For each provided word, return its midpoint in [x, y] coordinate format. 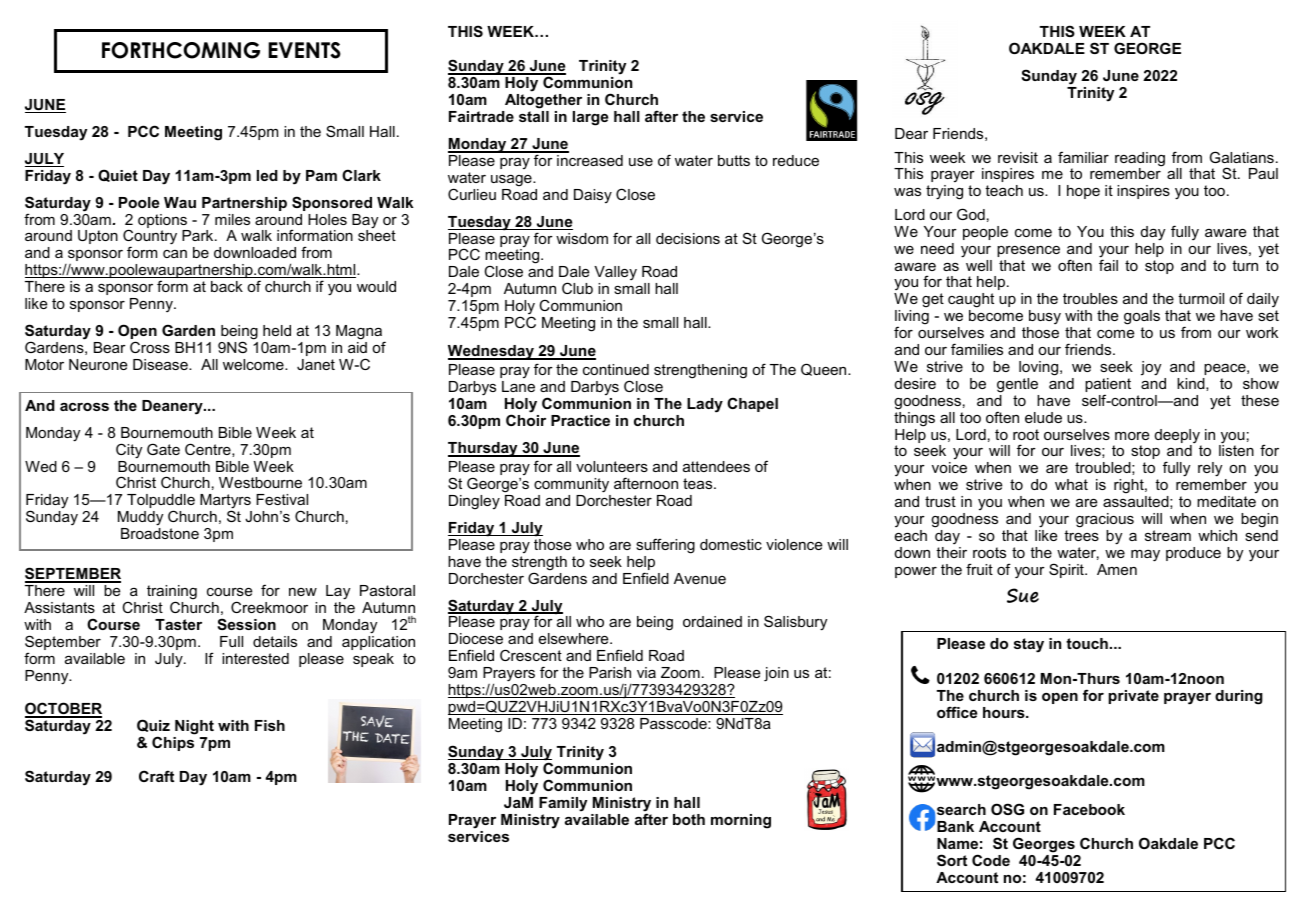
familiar [1083, 157]
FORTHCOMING [181, 50]
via [646, 672]
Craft [156, 776]
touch [1087, 643]
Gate [163, 449]
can [175, 254]
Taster [178, 624]
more [1132, 436]
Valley [615, 275]
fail [1108, 264]
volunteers [612, 466]
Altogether [543, 101]
